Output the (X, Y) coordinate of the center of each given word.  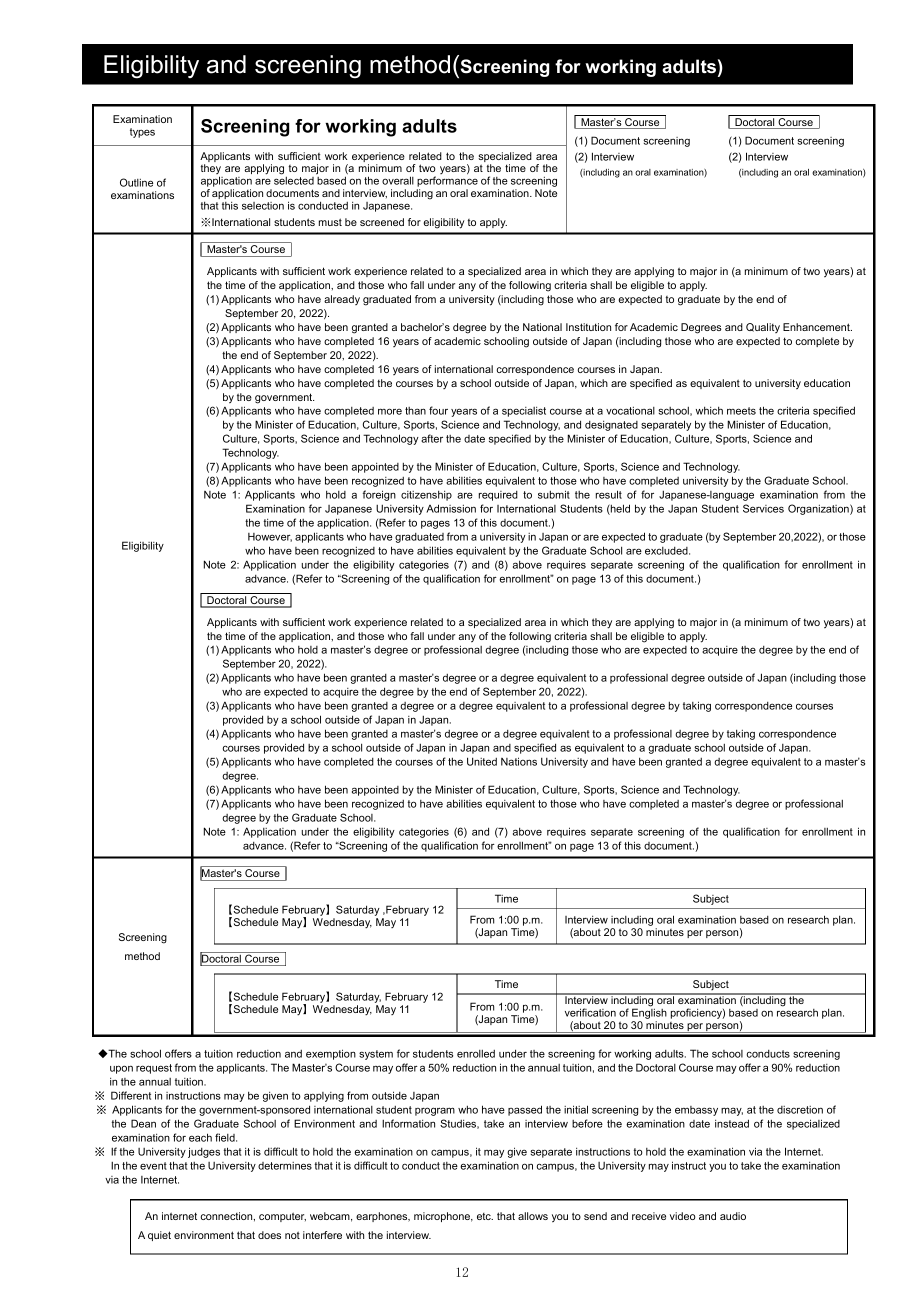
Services (763, 508)
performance (447, 183)
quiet (159, 1236)
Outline (136, 182)
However (270, 537)
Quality (763, 328)
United (482, 761)
